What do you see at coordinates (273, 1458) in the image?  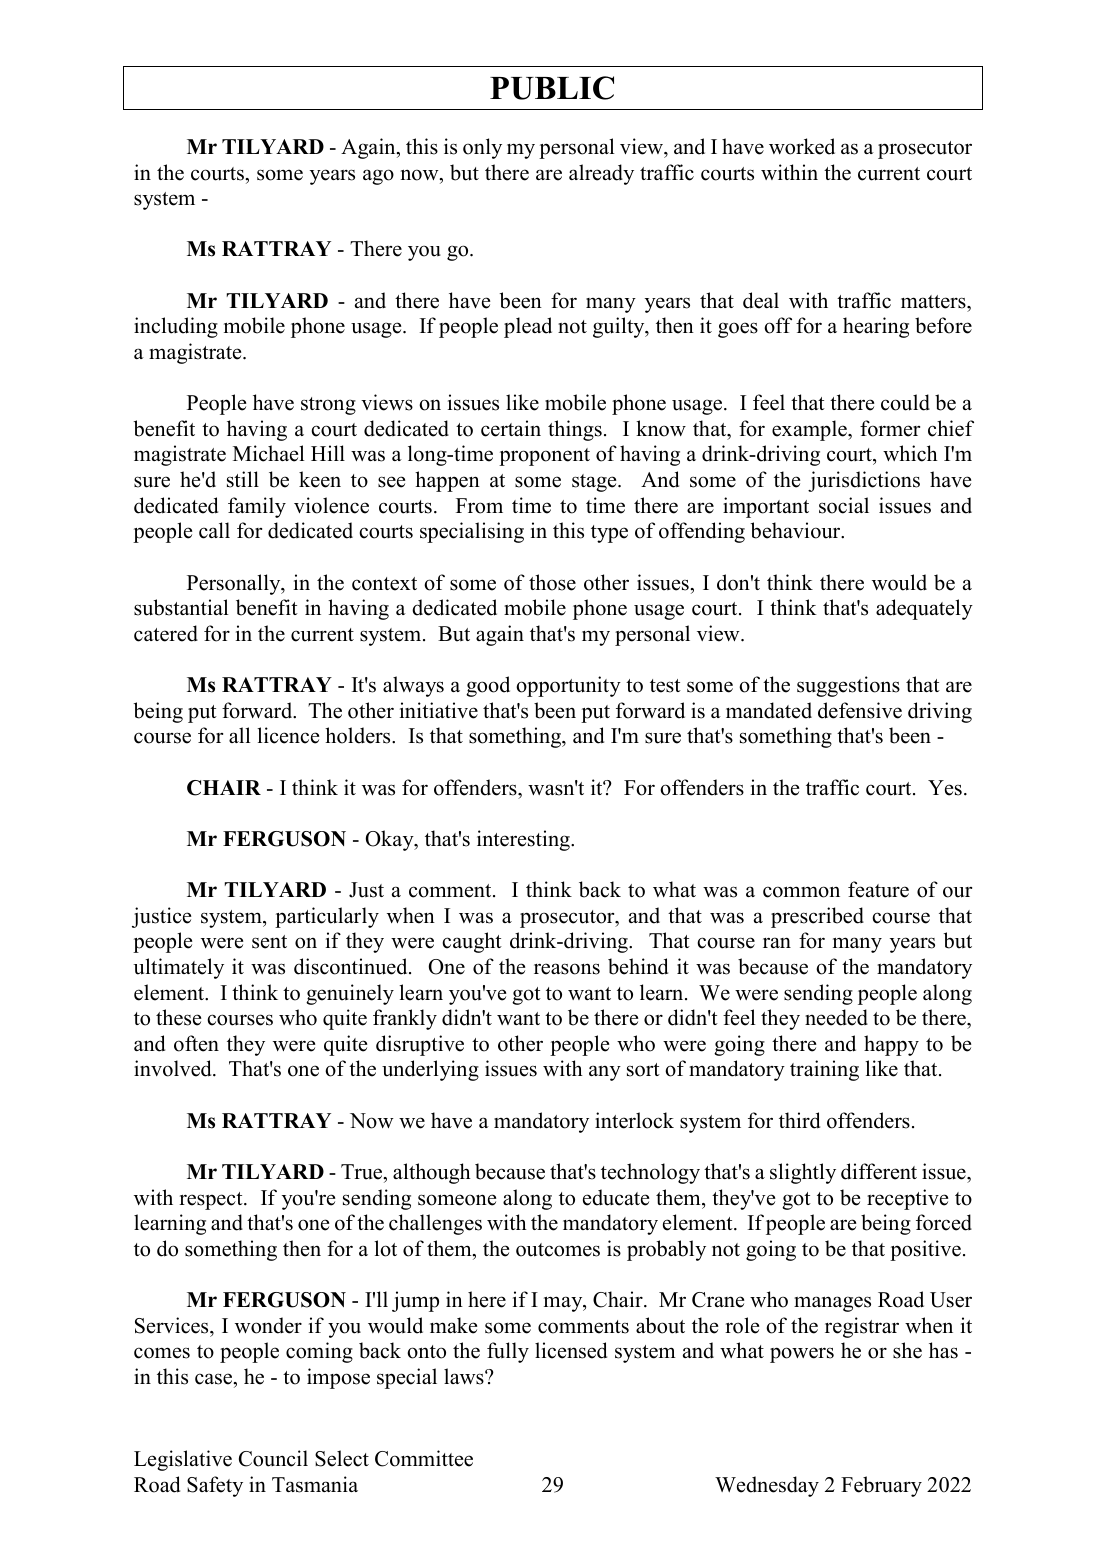 I see `Council` at bounding box center [273, 1458].
